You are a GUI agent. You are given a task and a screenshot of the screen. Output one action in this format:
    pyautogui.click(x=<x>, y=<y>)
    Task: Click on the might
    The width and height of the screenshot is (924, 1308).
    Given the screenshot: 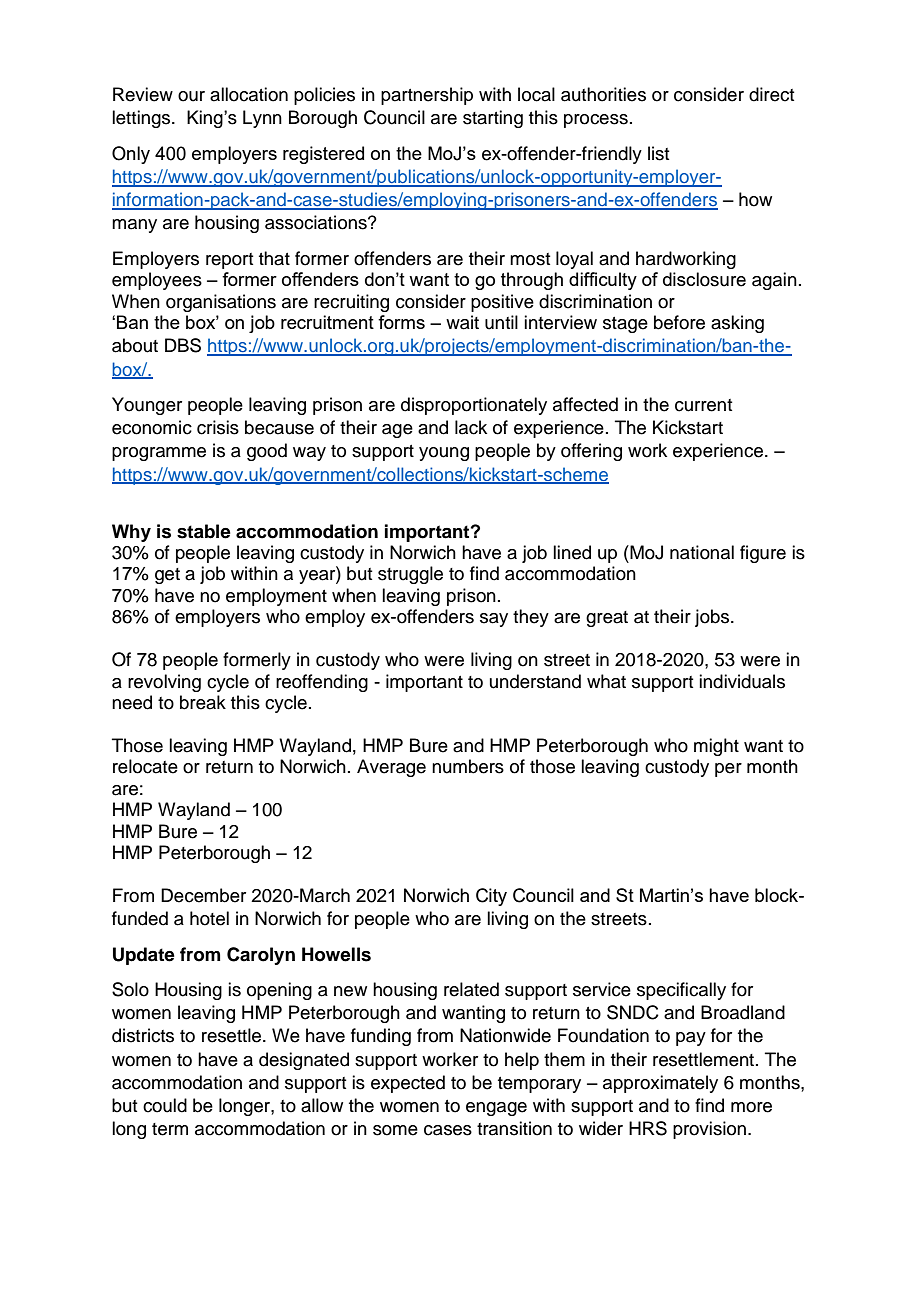 What is the action you would take?
    pyautogui.click(x=716, y=747)
